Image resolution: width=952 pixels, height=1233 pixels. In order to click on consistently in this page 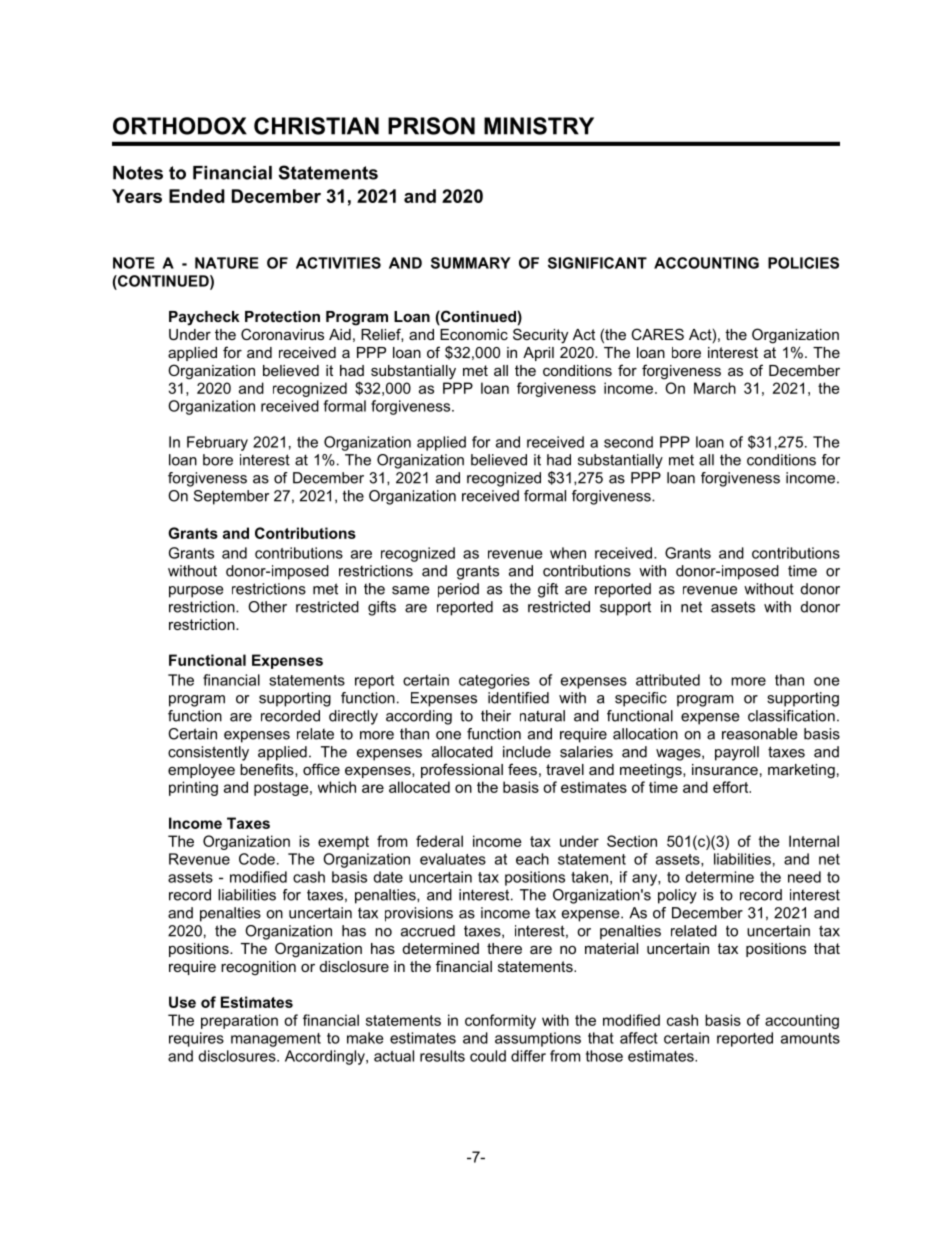, I will do `click(208, 753)`.
